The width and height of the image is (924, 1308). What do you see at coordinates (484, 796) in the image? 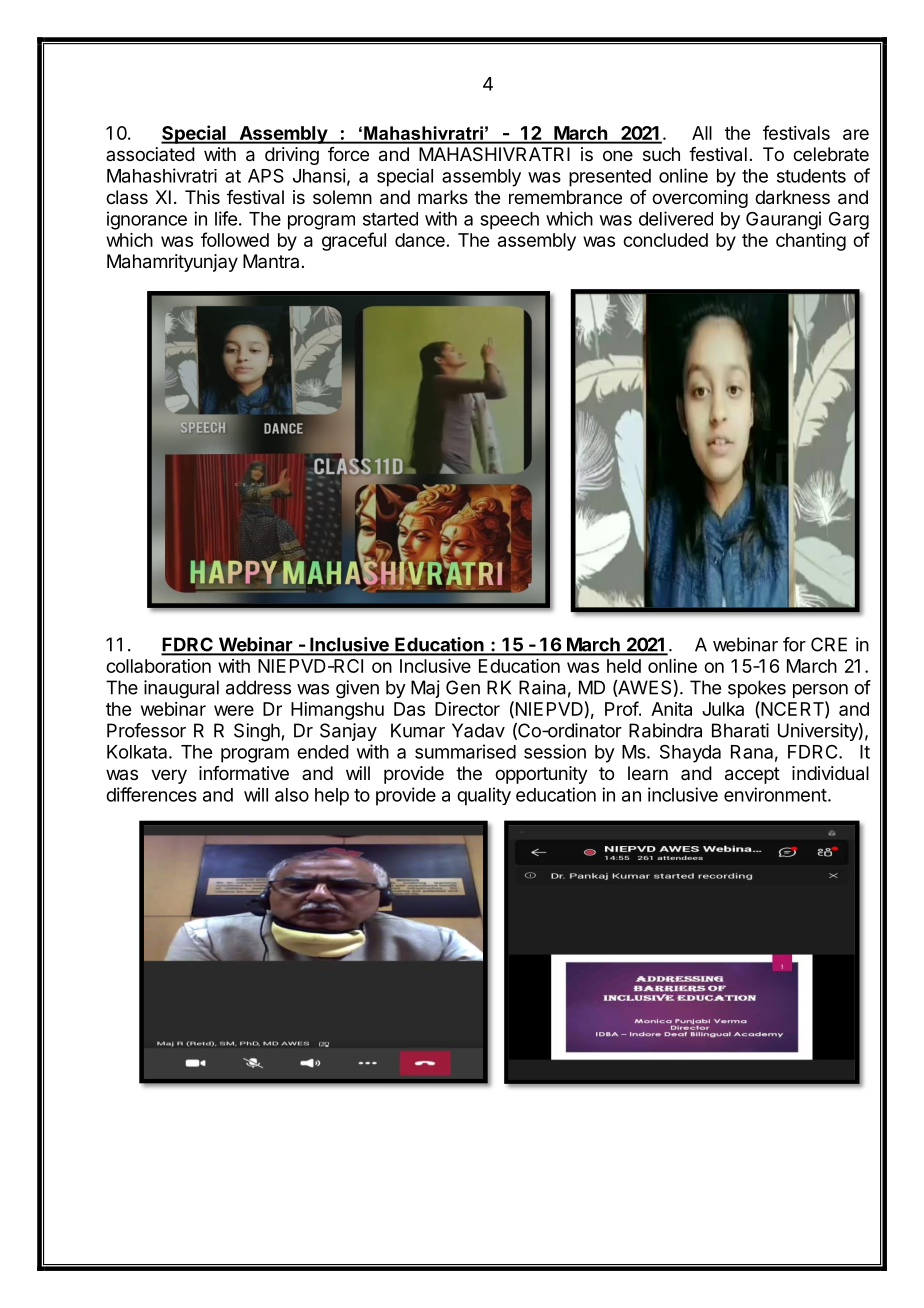
I see `quality` at bounding box center [484, 796].
